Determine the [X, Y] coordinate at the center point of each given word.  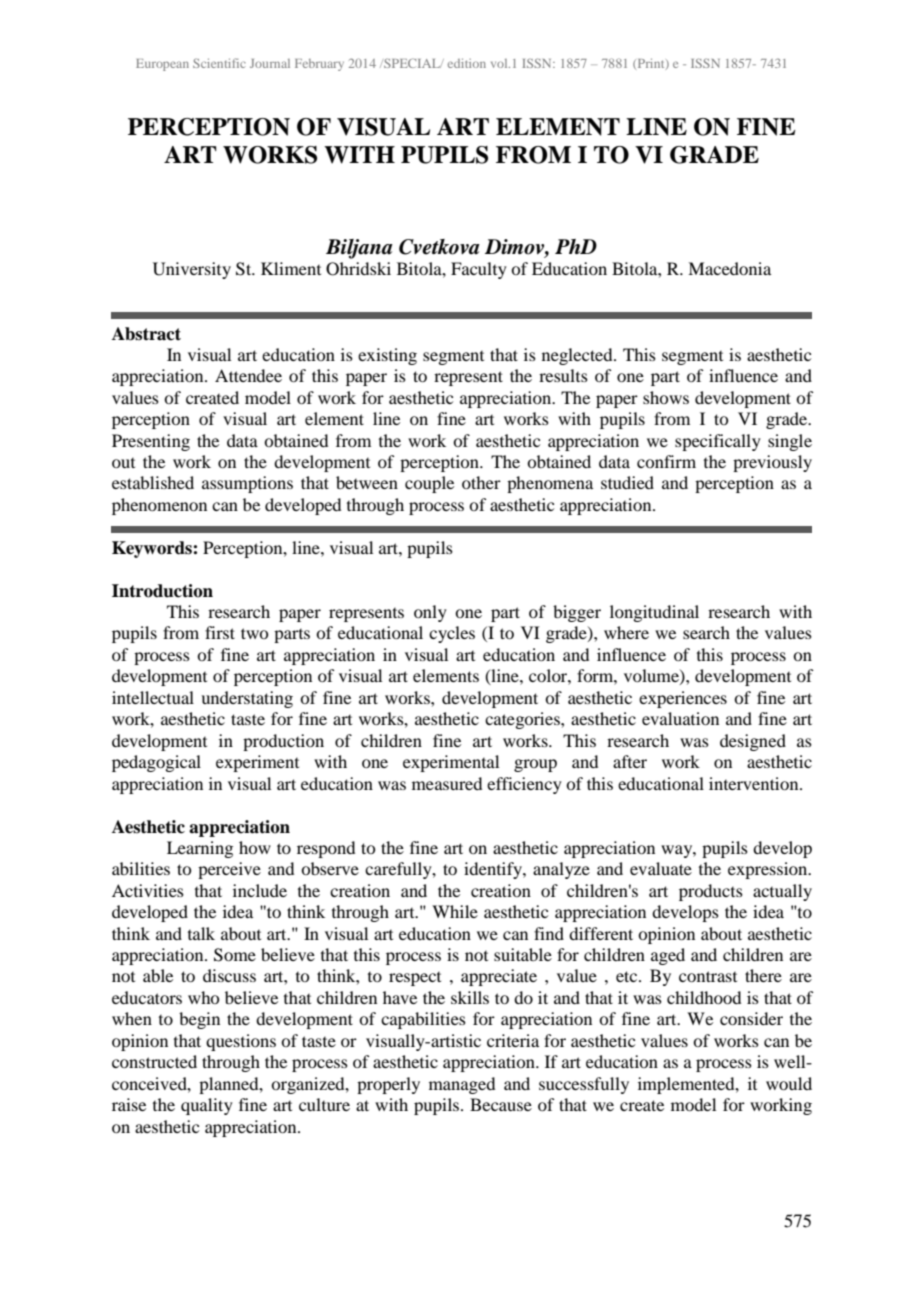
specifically [718, 442]
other [481, 482]
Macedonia [729, 268]
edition [467, 63]
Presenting [151, 442]
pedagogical [156, 763]
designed [753, 742]
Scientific [219, 63]
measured [447, 783]
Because [501, 1104]
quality [207, 1106]
